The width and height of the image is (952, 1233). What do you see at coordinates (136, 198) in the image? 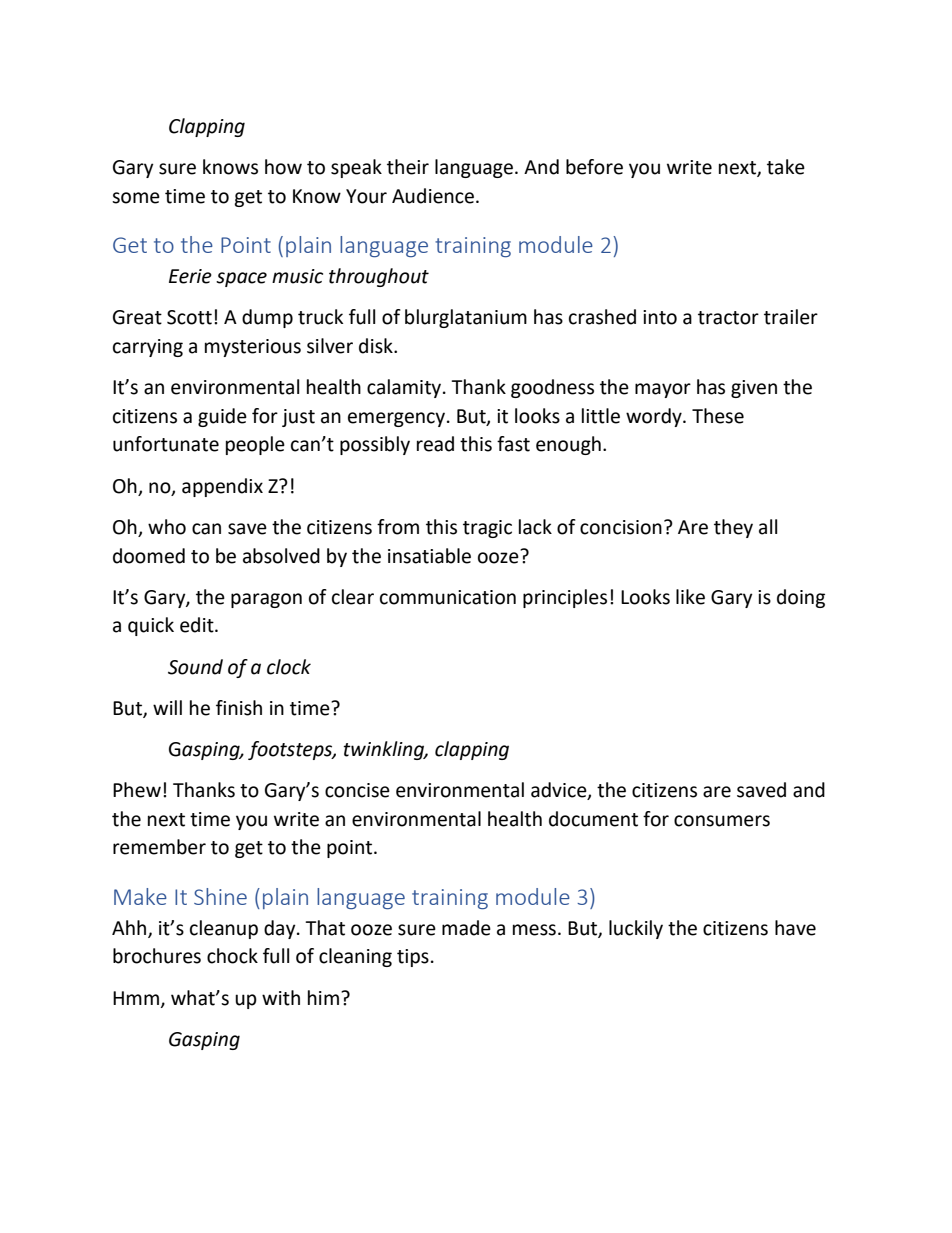
I see `some` at bounding box center [136, 198].
